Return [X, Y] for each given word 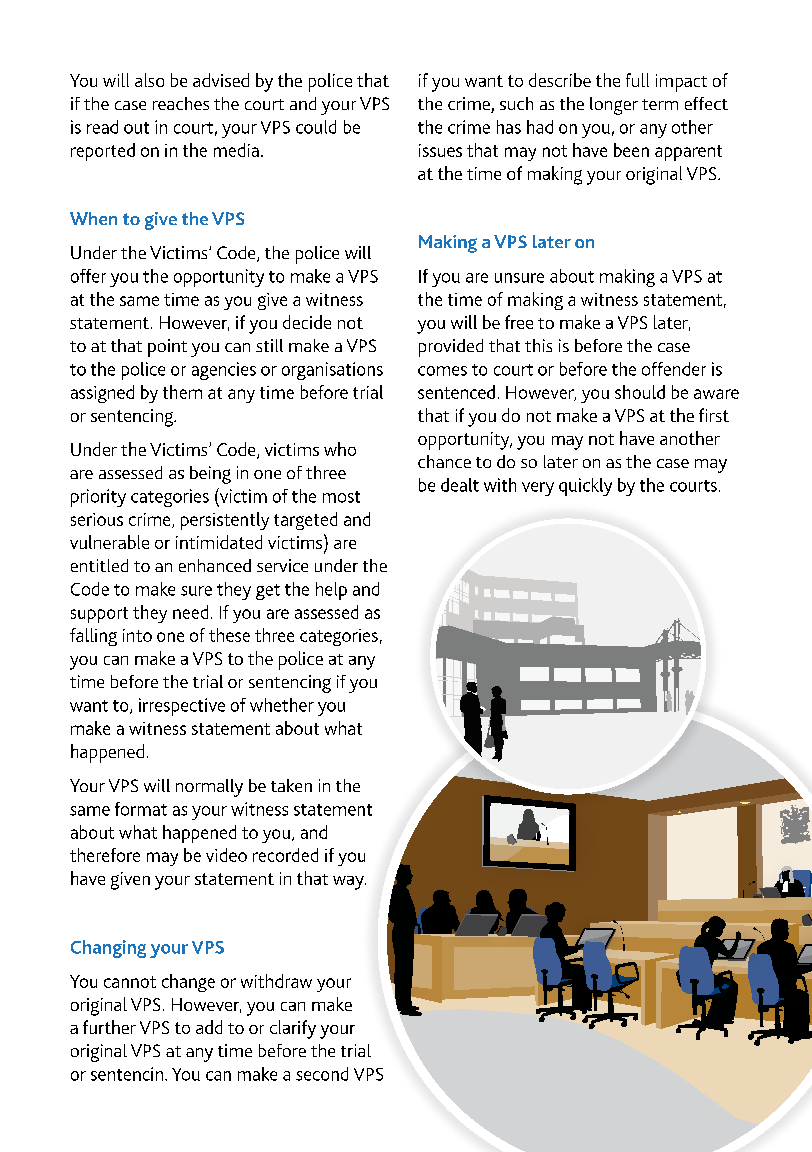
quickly [585, 487]
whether [282, 705]
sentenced [456, 392]
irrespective [182, 707]
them [182, 392]
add [209, 1027]
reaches [181, 103]
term [660, 104]
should [640, 392]
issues [440, 150]
